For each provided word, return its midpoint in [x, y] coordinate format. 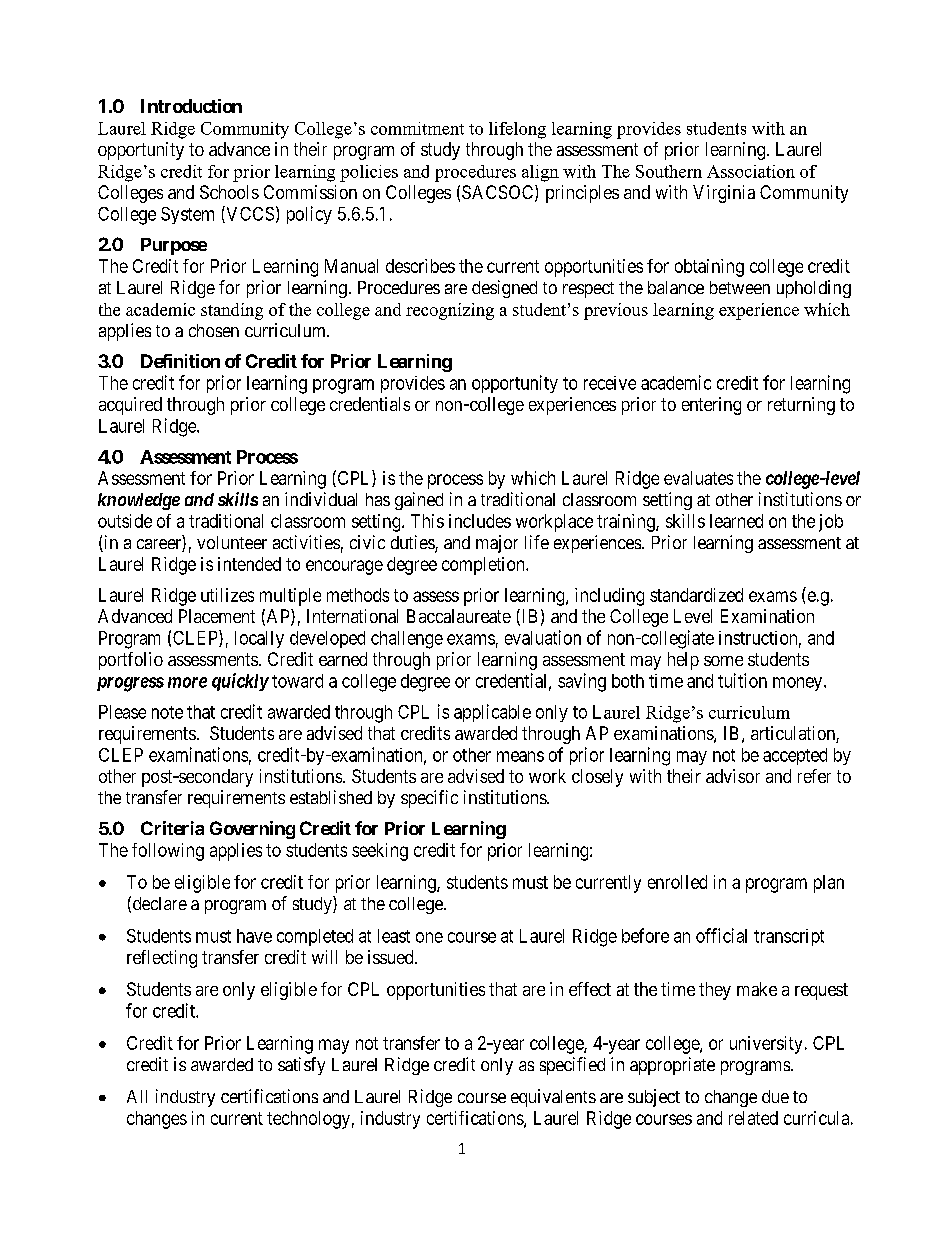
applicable [492, 713]
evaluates [698, 478]
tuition [742, 680]
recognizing [450, 311]
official [721, 935]
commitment [417, 128]
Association [751, 171]
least [394, 936]
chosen [214, 330]
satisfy [301, 1066]
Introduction [191, 106]
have [254, 936]
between [740, 287]
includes [480, 521]
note [167, 712]
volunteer [232, 542]
